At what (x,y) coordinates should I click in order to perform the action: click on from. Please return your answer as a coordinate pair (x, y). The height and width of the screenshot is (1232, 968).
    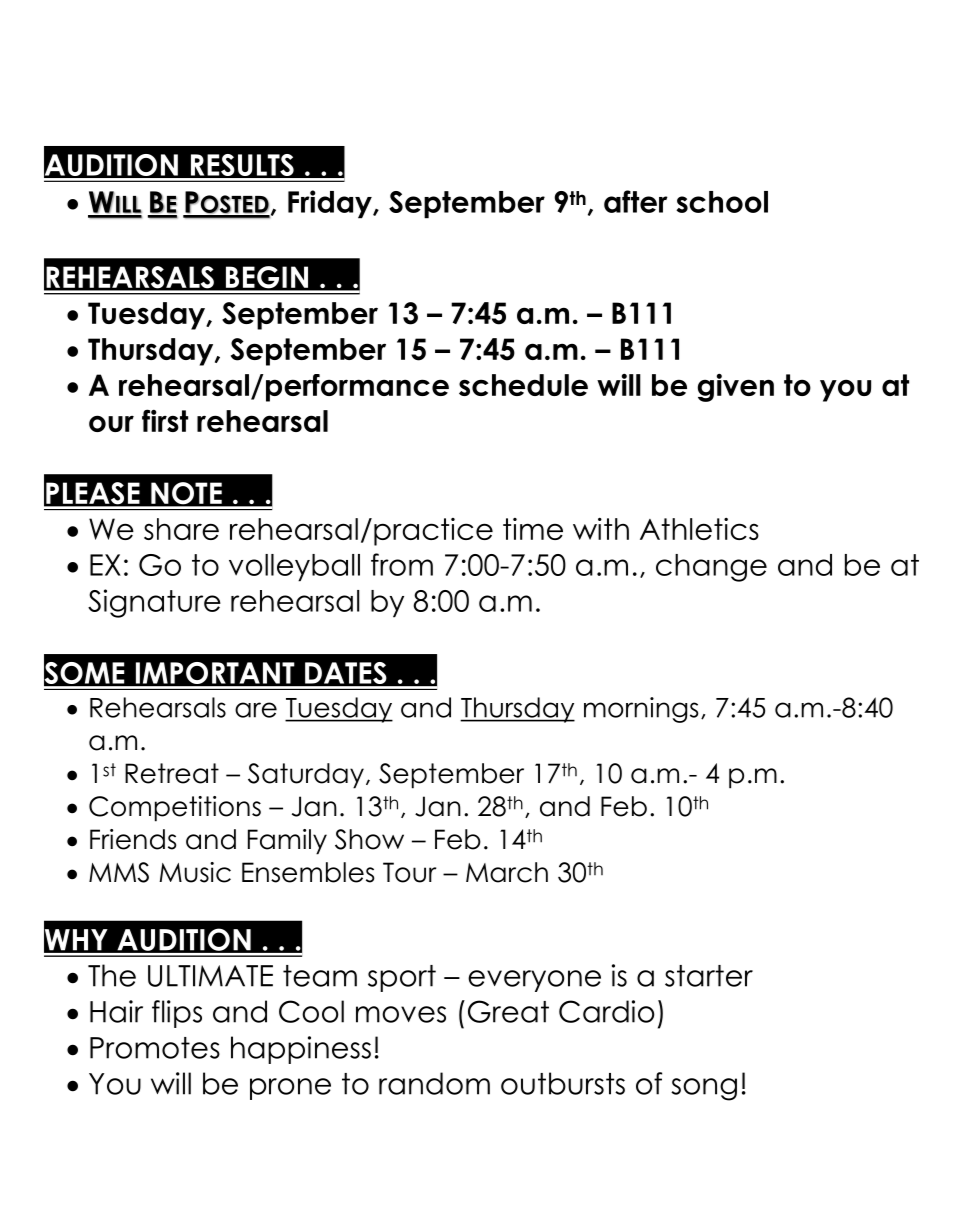
    Looking at the image, I should click on (402, 564).
